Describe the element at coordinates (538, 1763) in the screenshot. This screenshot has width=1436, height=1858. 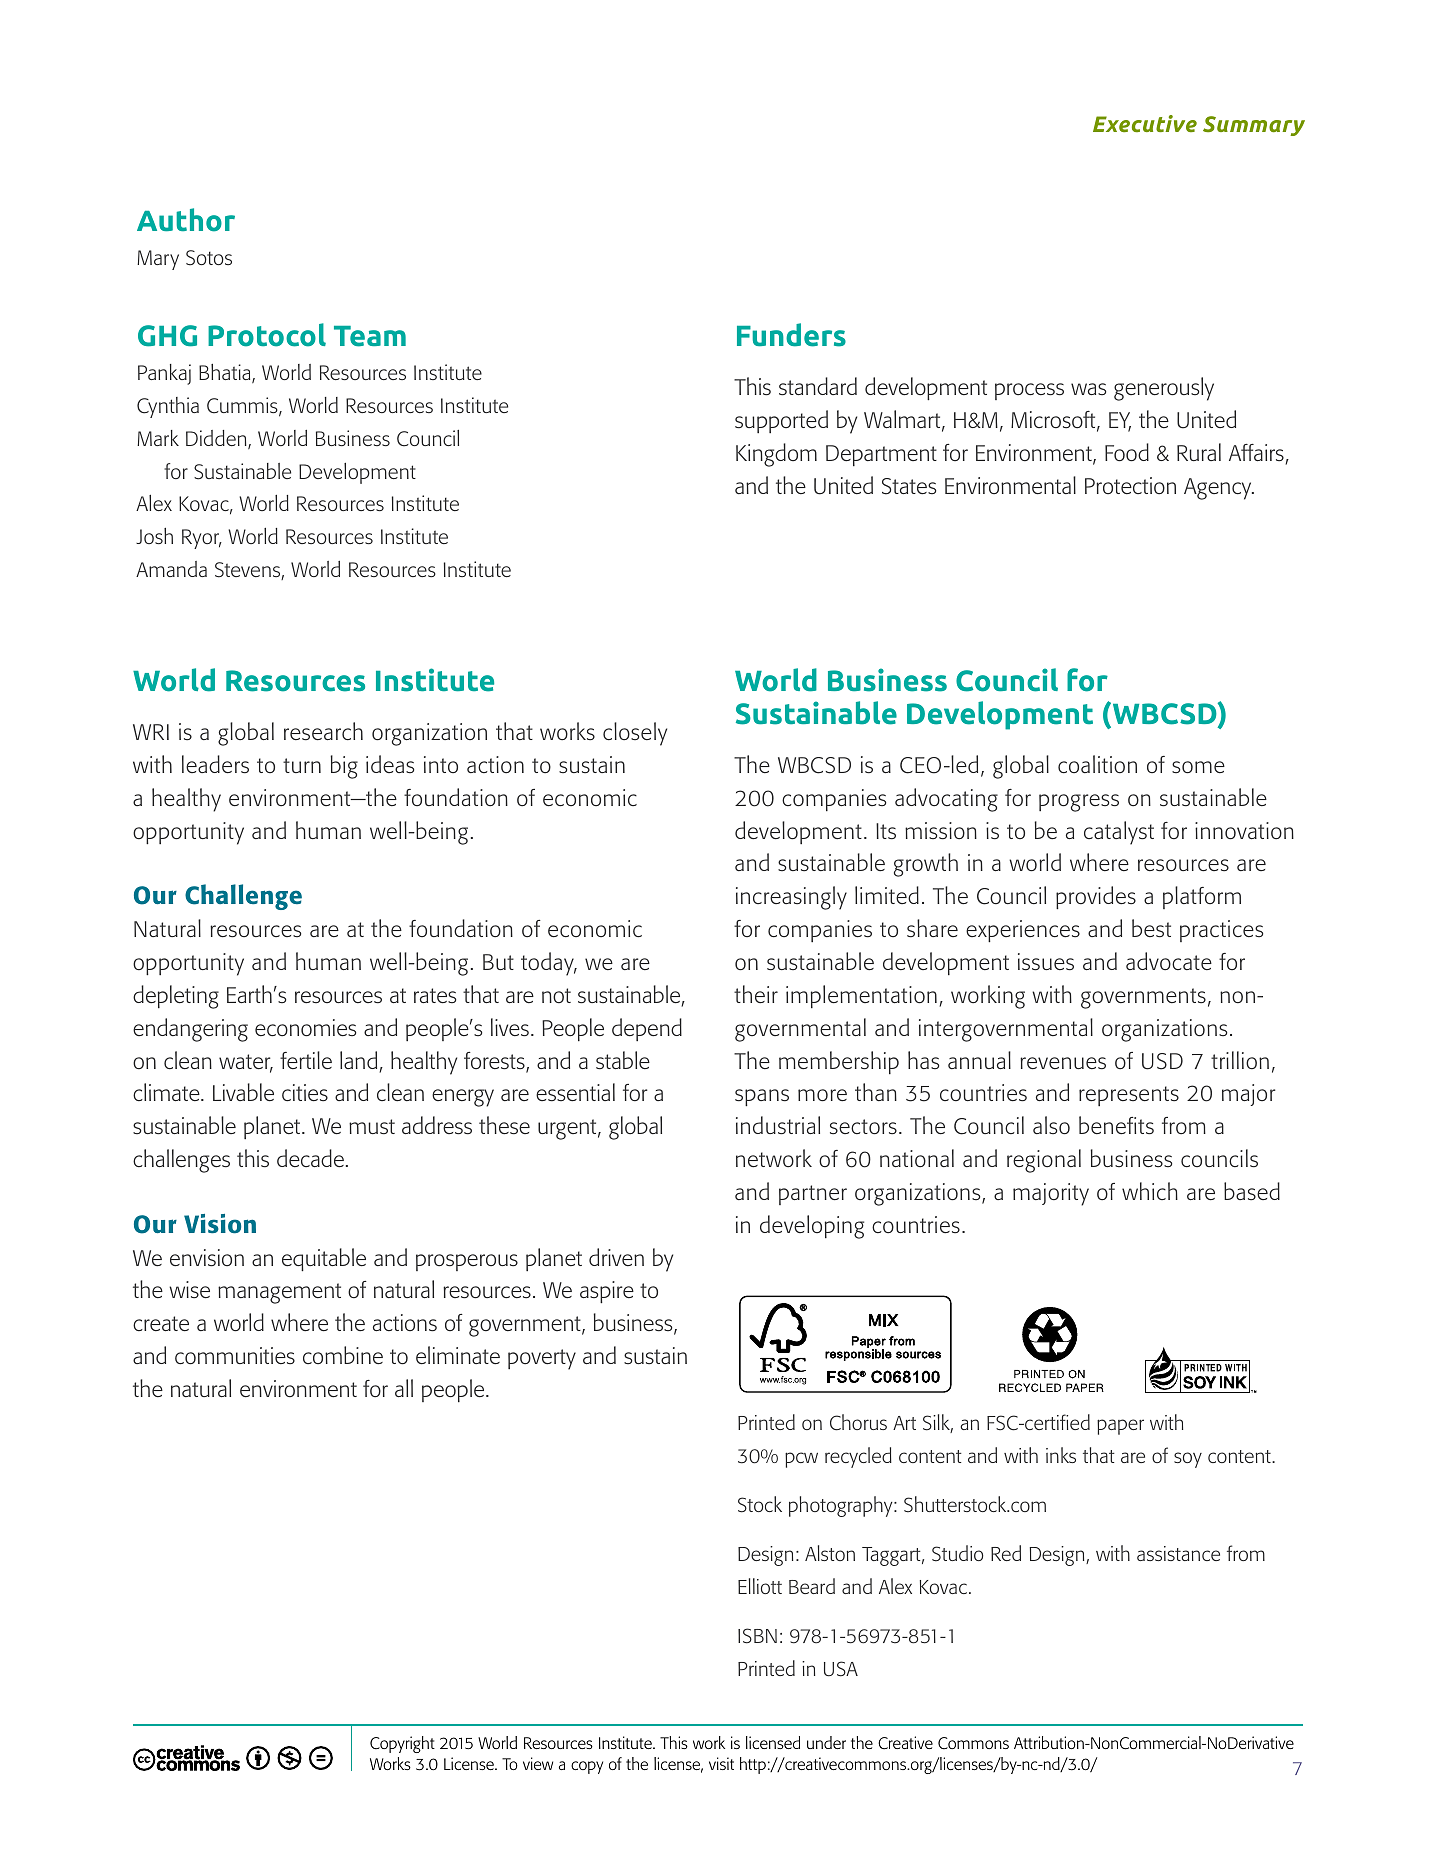
I see `view` at that location.
